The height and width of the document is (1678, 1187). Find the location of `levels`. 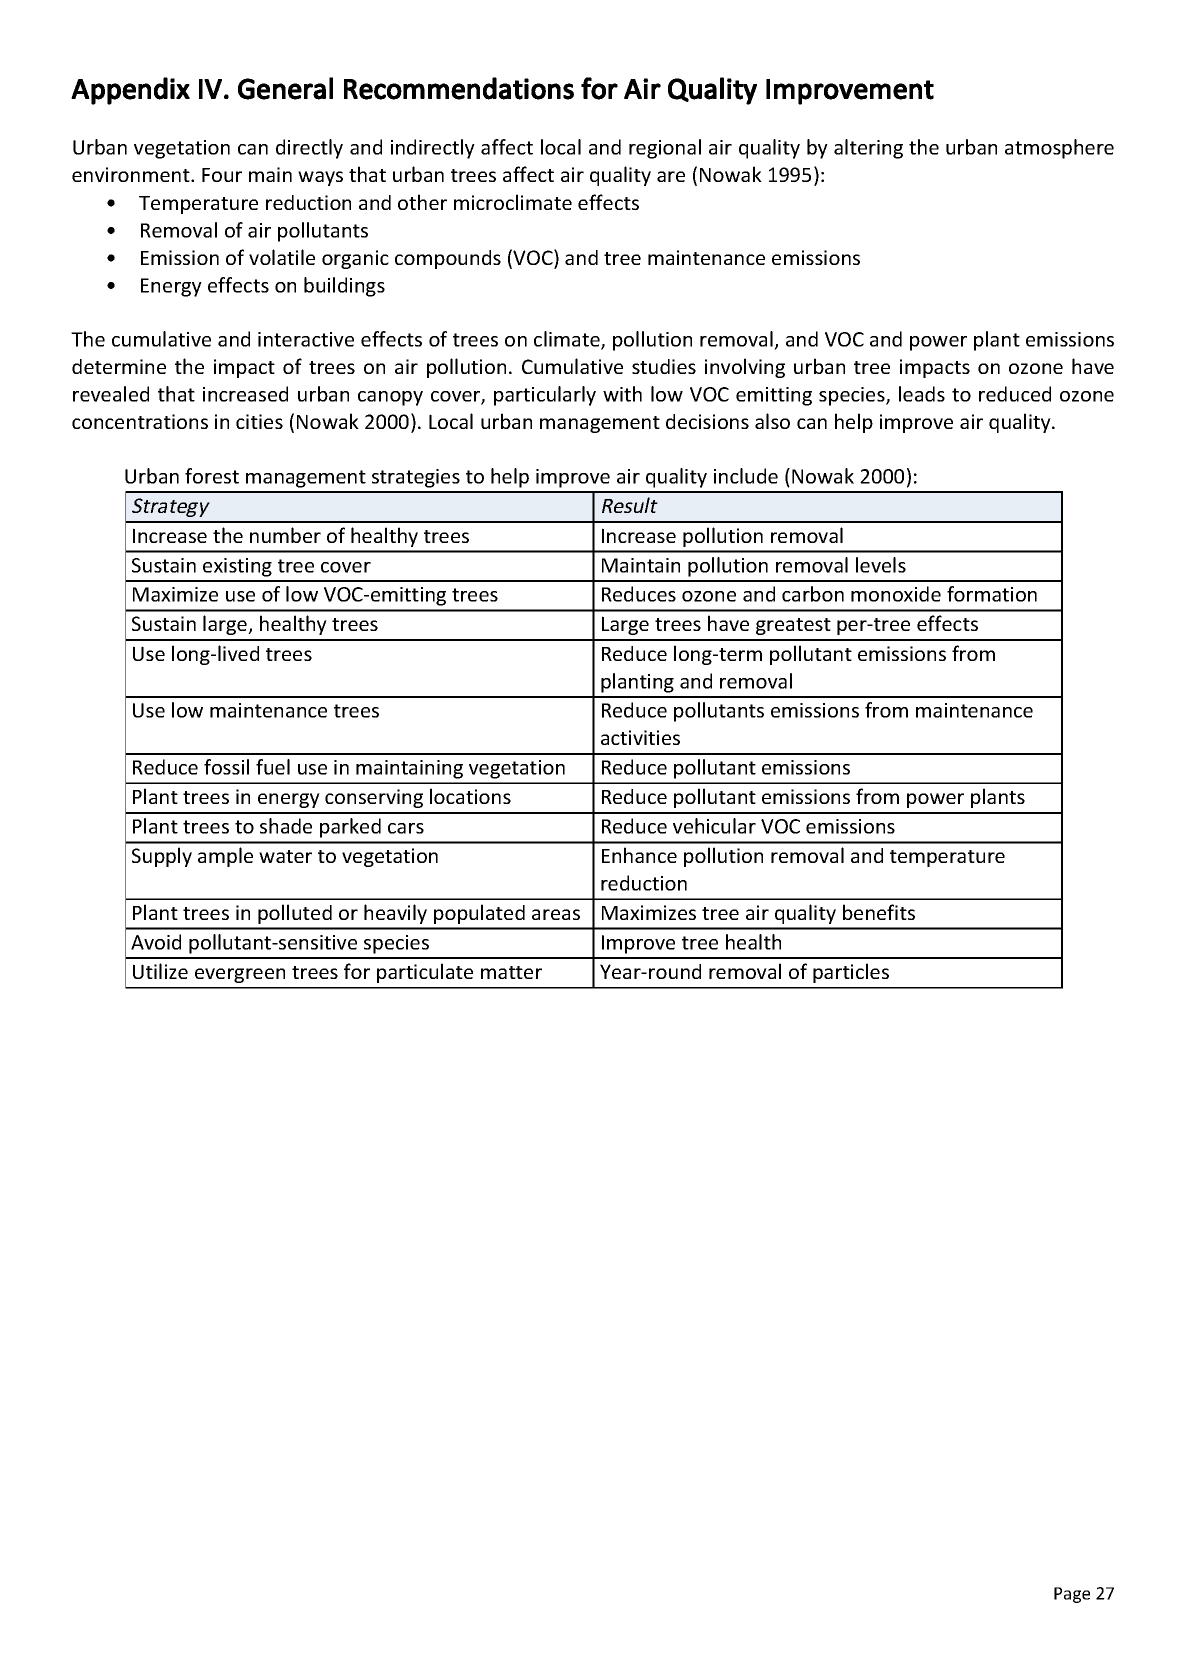

levels is located at coordinates (881, 565).
